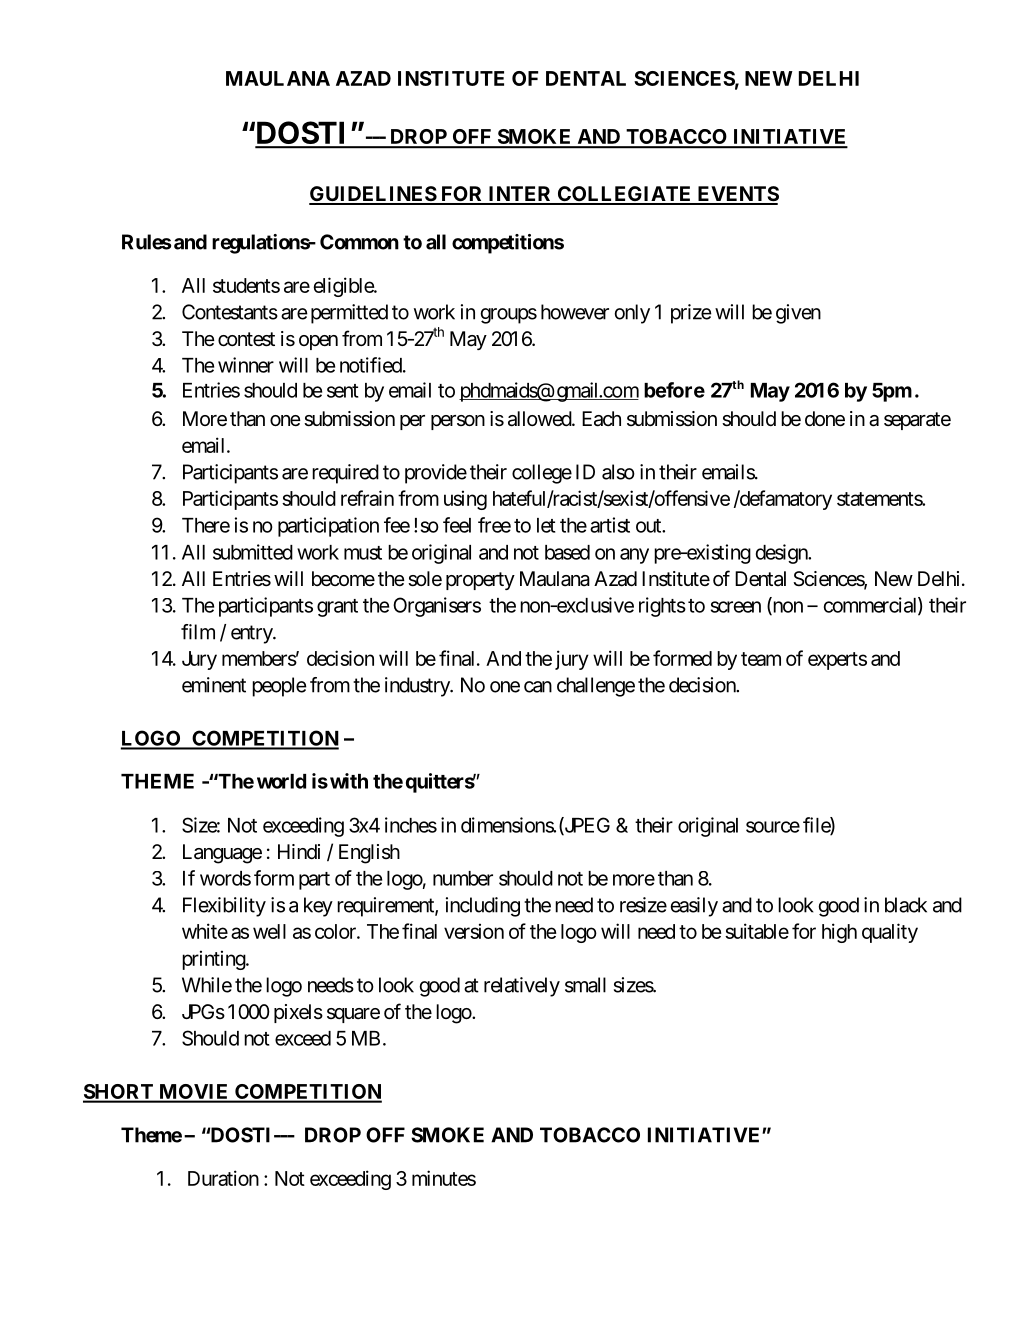 This screenshot has height=1329, width=1027. What do you see at coordinates (906, 905) in the screenshot?
I see `black` at bounding box center [906, 905].
